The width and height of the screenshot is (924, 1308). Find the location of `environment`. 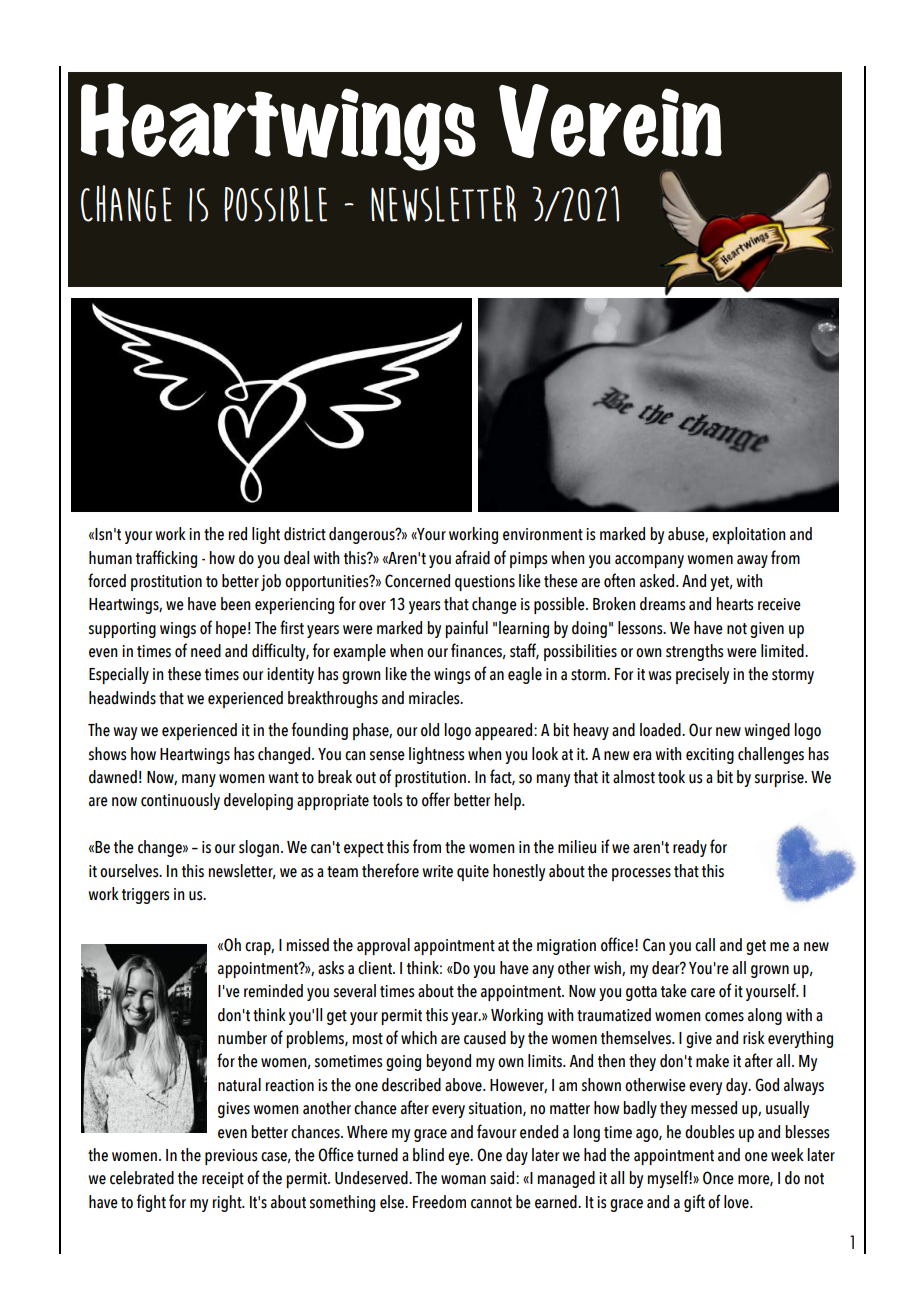

environment is located at coordinates (543, 534).
